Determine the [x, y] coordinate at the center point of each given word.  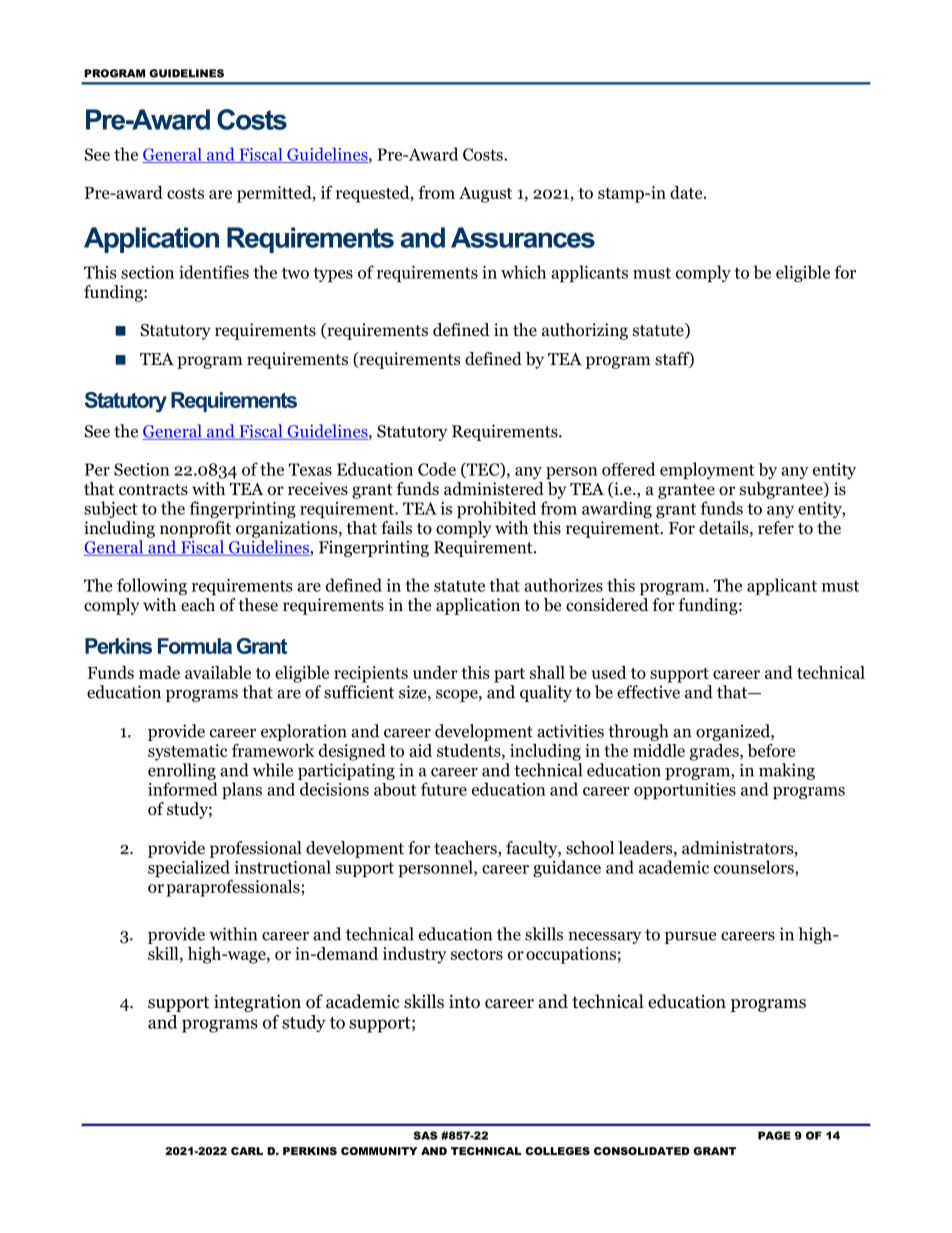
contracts [153, 490]
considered [607, 605]
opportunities [685, 791]
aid [420, 750]
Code [437, 469]
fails [396, 527]
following [152, 586]
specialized [189, 869]
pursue [690, 938]
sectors [477, 954]
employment [707, 471]
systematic [187, 752]
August [485, 195]
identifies [214, 272]
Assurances [523, 237]
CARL [247, 1151]
